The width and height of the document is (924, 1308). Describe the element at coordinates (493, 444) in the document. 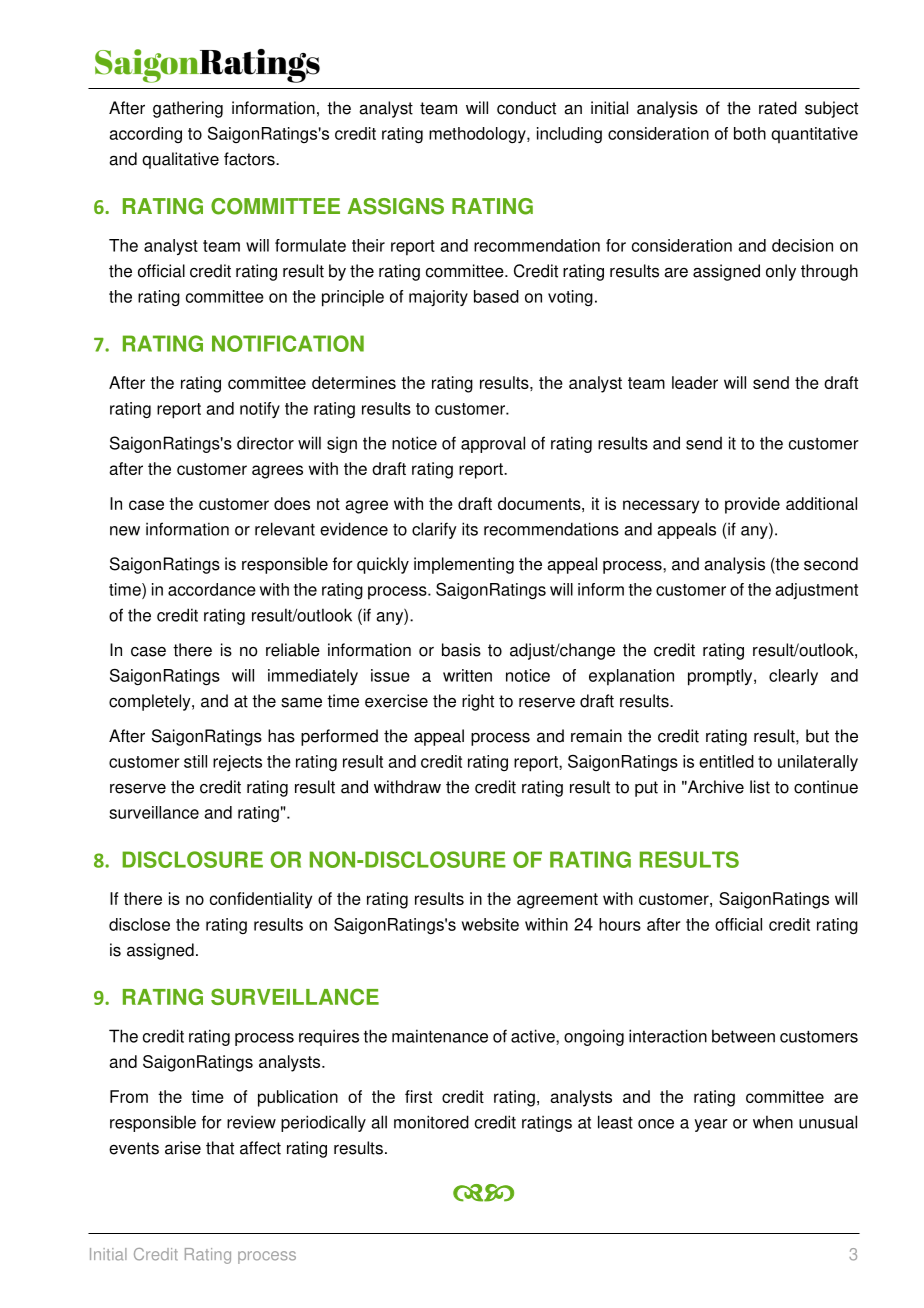

I see `approval` at that location.
